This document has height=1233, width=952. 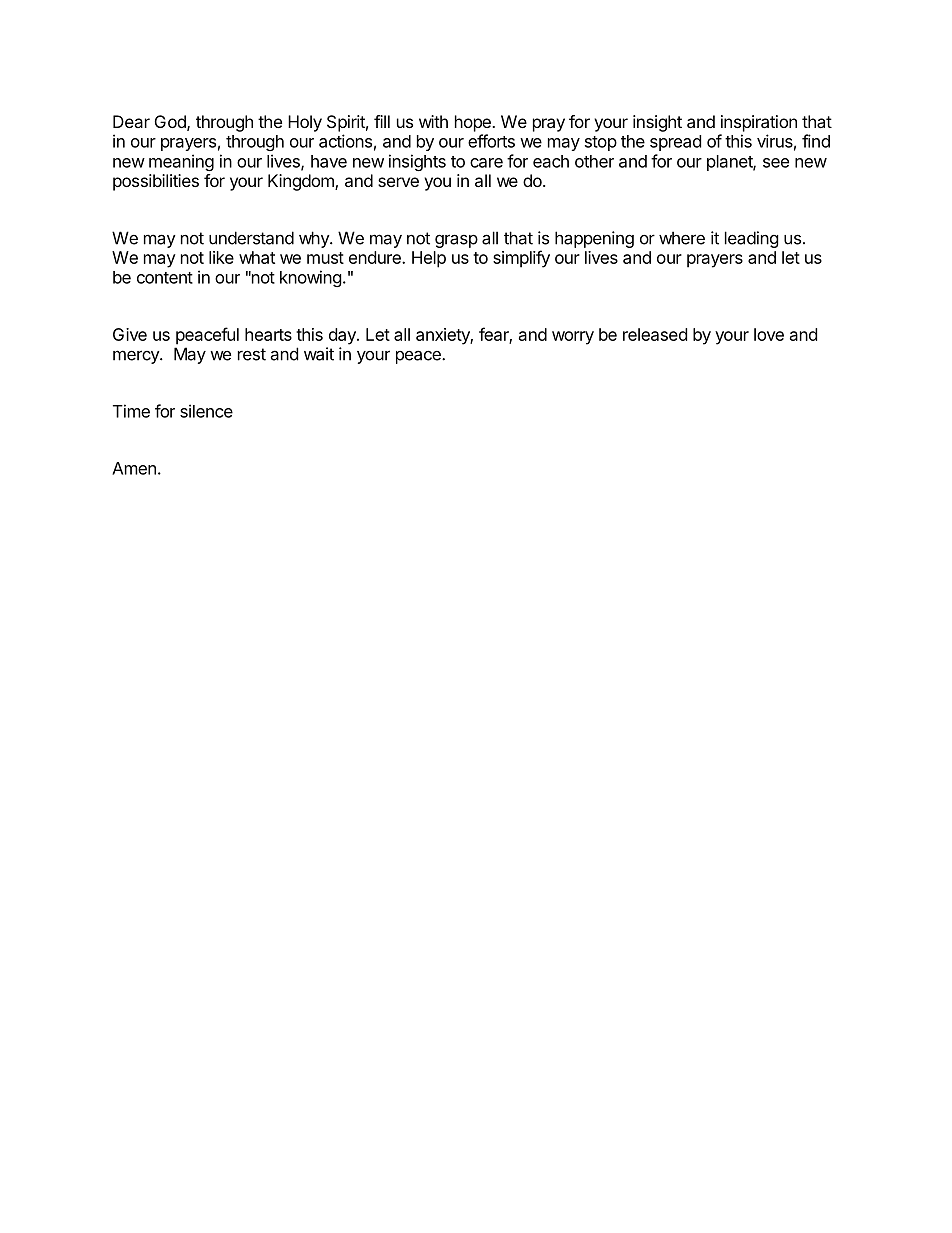 What do you see at coordinates (655, 334) in the document?
I see `released` at bounding box center [655, 334].
